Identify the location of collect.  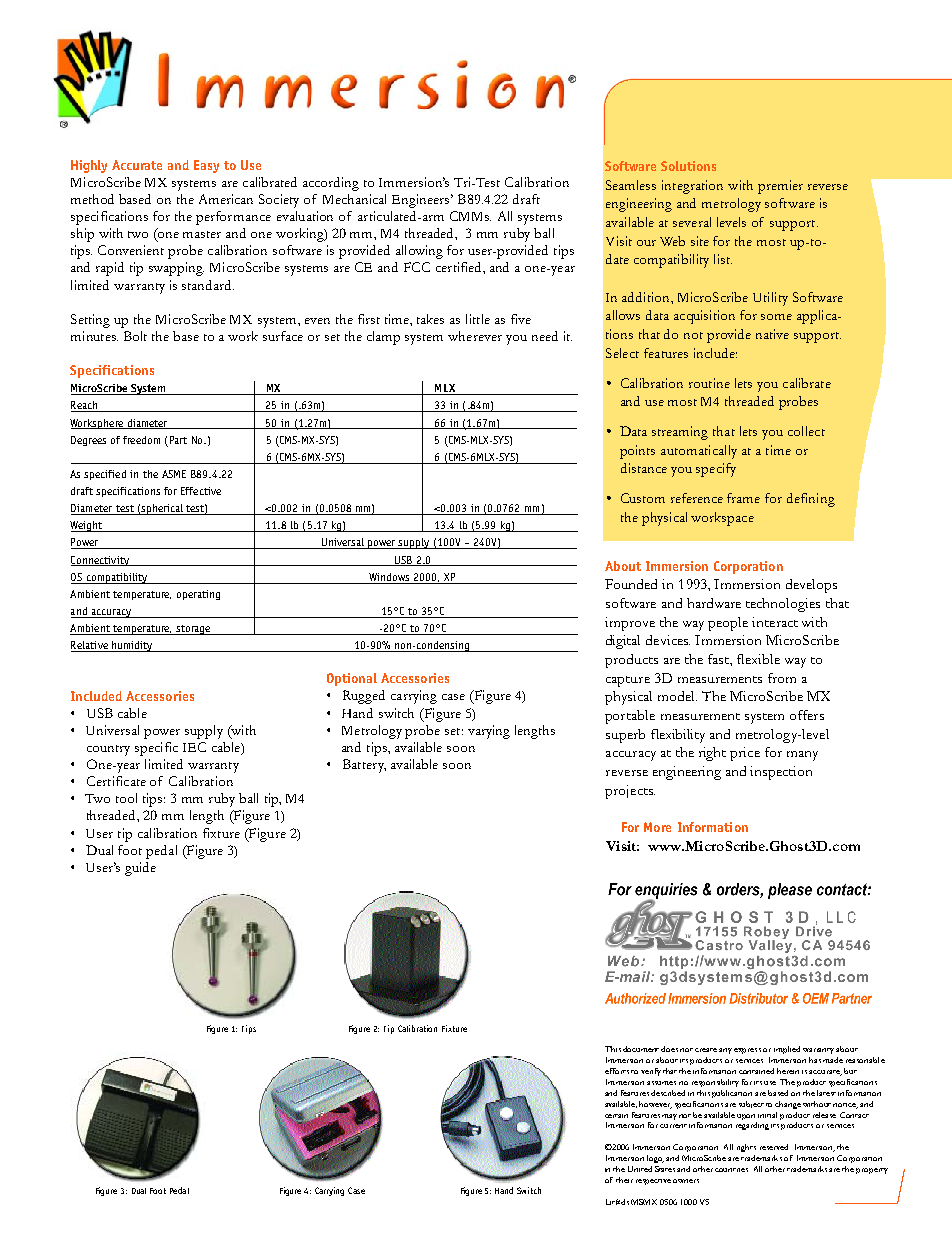
(806, 431).
